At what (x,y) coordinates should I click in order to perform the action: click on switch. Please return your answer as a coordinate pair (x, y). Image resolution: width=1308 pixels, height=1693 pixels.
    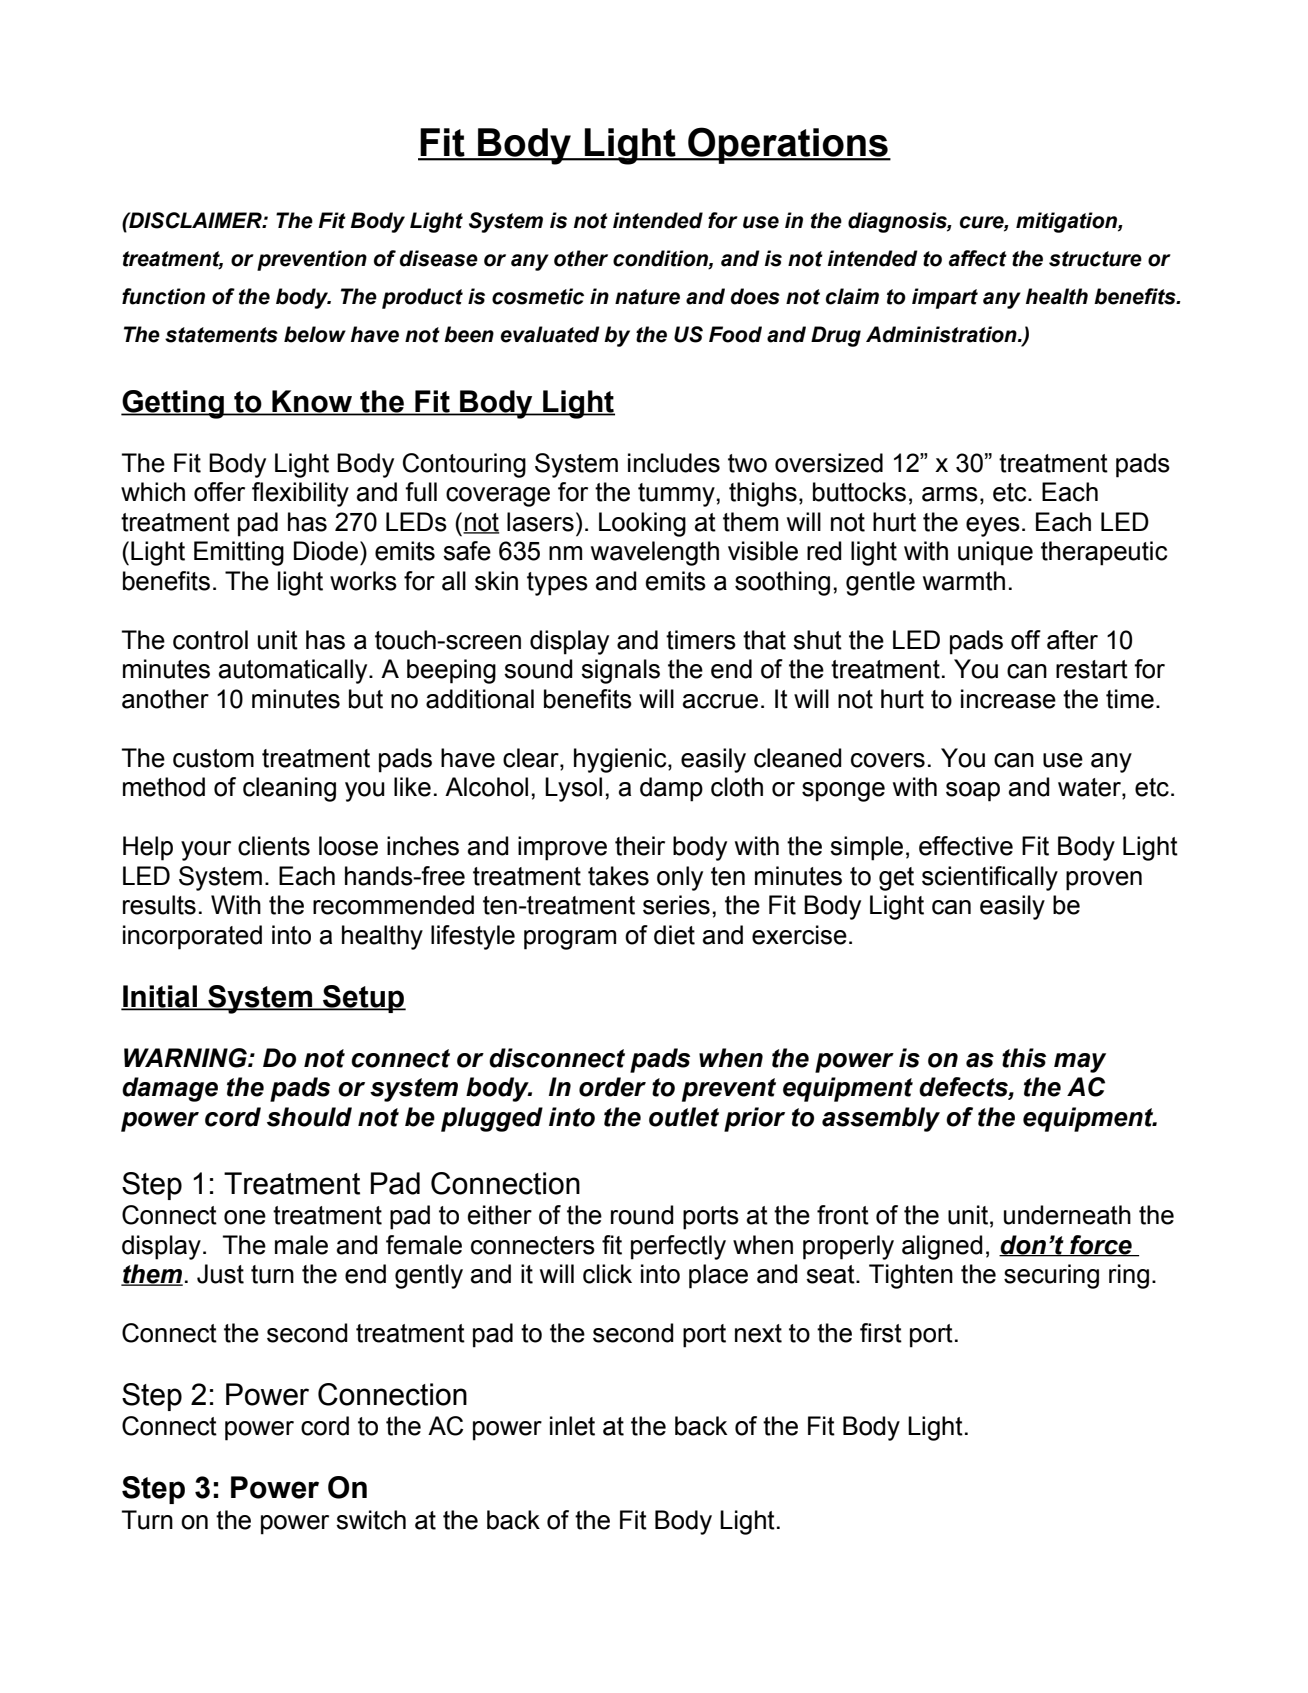
    Looking at the image, I should click on (371, 1520).
